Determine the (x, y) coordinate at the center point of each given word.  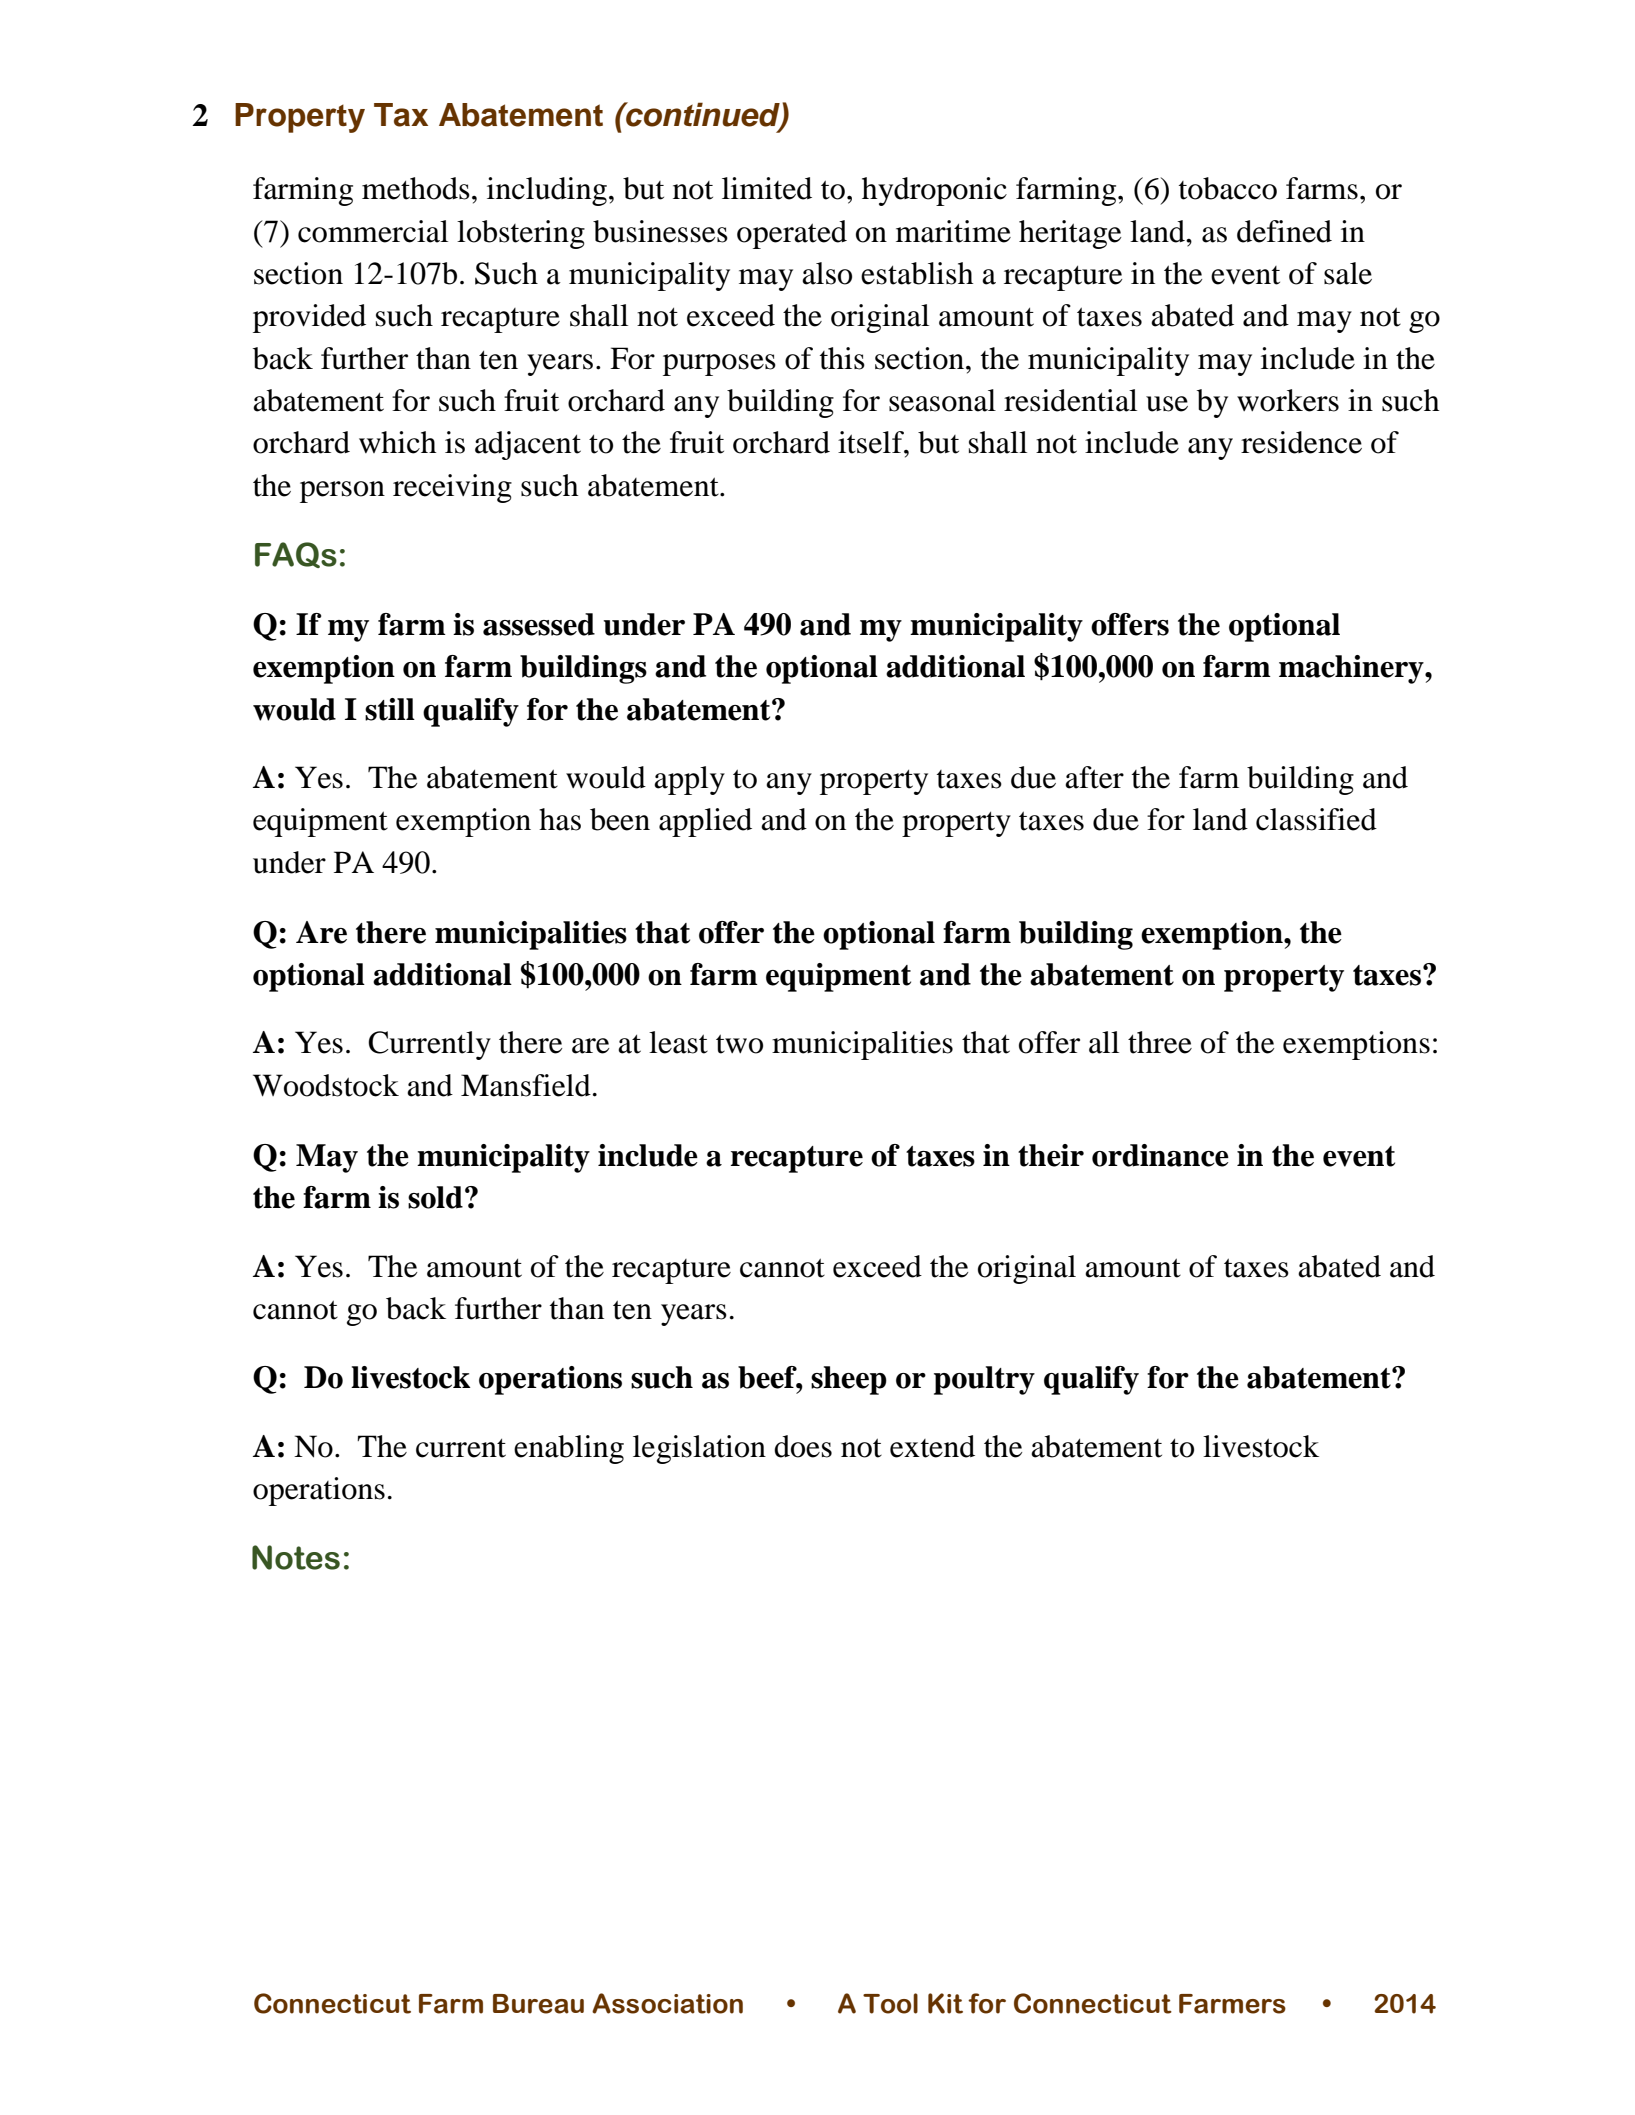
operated (792, 234)
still (390, 709)
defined (1284, 231)
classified (1316, 819)
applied (705, 822)
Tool (890, 2003)
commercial (373, 231)
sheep (849, 1380)
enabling (569, 1449)
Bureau (538, 2004)
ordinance (1160, 1155)
